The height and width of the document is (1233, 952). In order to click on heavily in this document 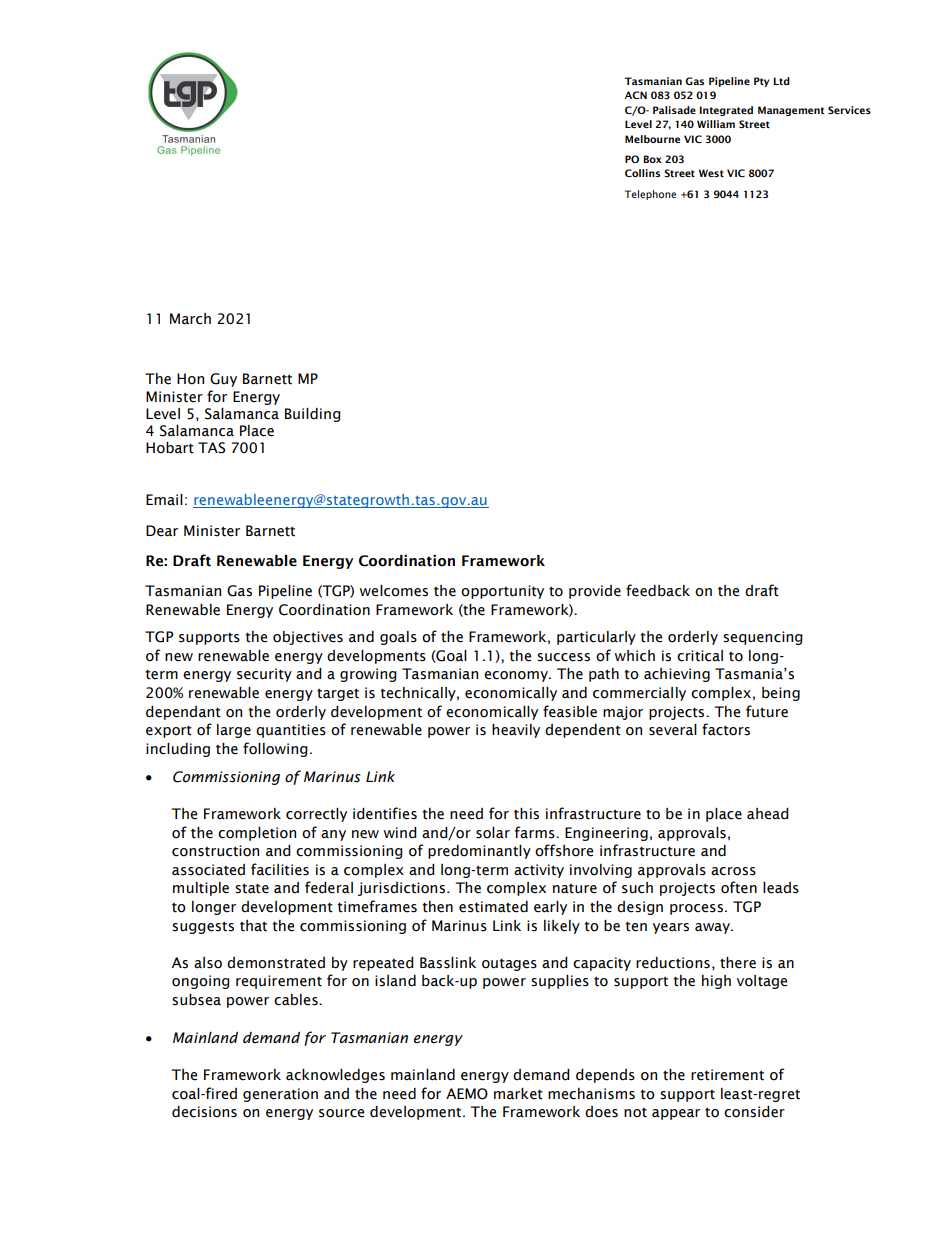, I will do `click(516, 731)`.
